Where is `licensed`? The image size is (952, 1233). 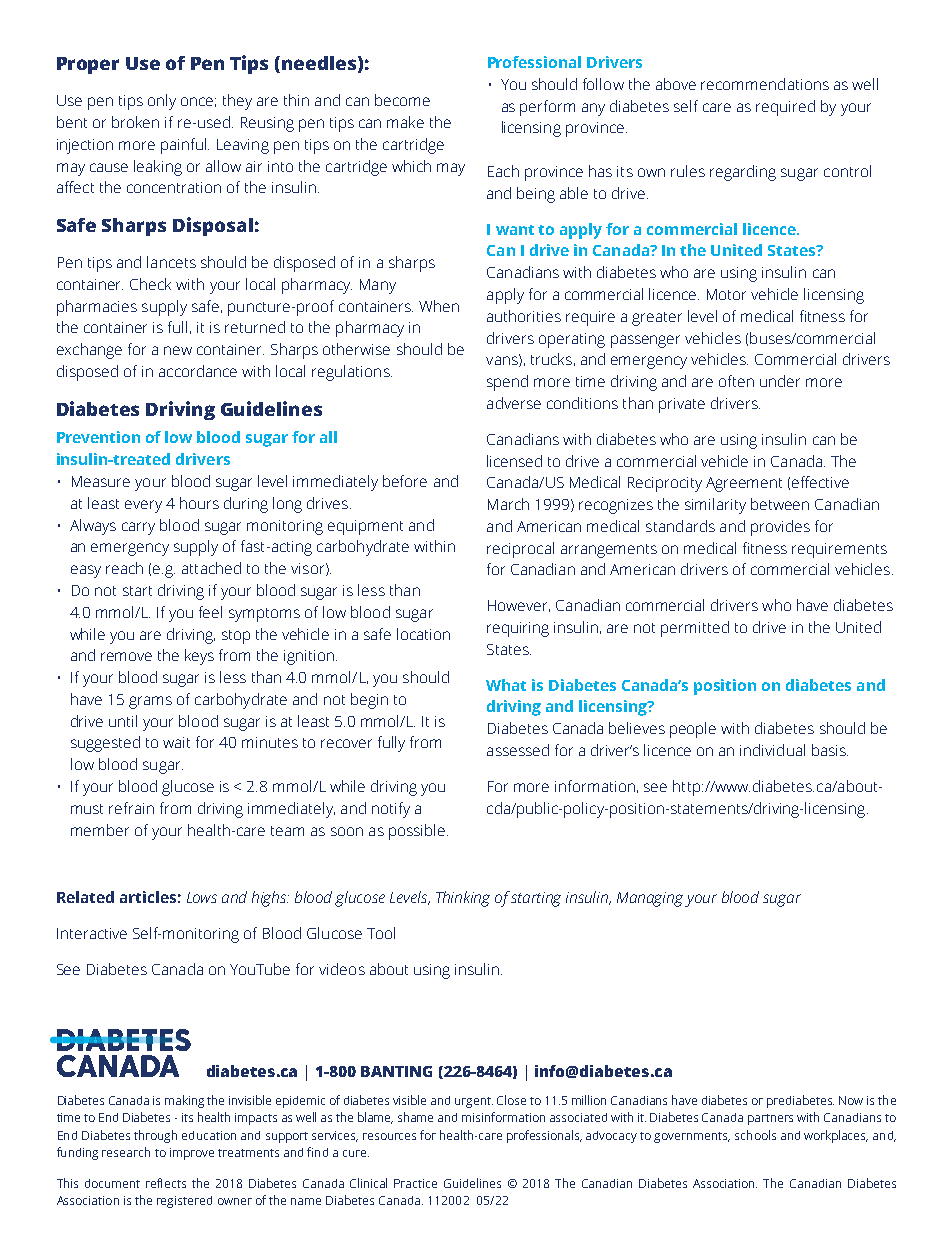 licensed is located at coordinates (514, 461).
